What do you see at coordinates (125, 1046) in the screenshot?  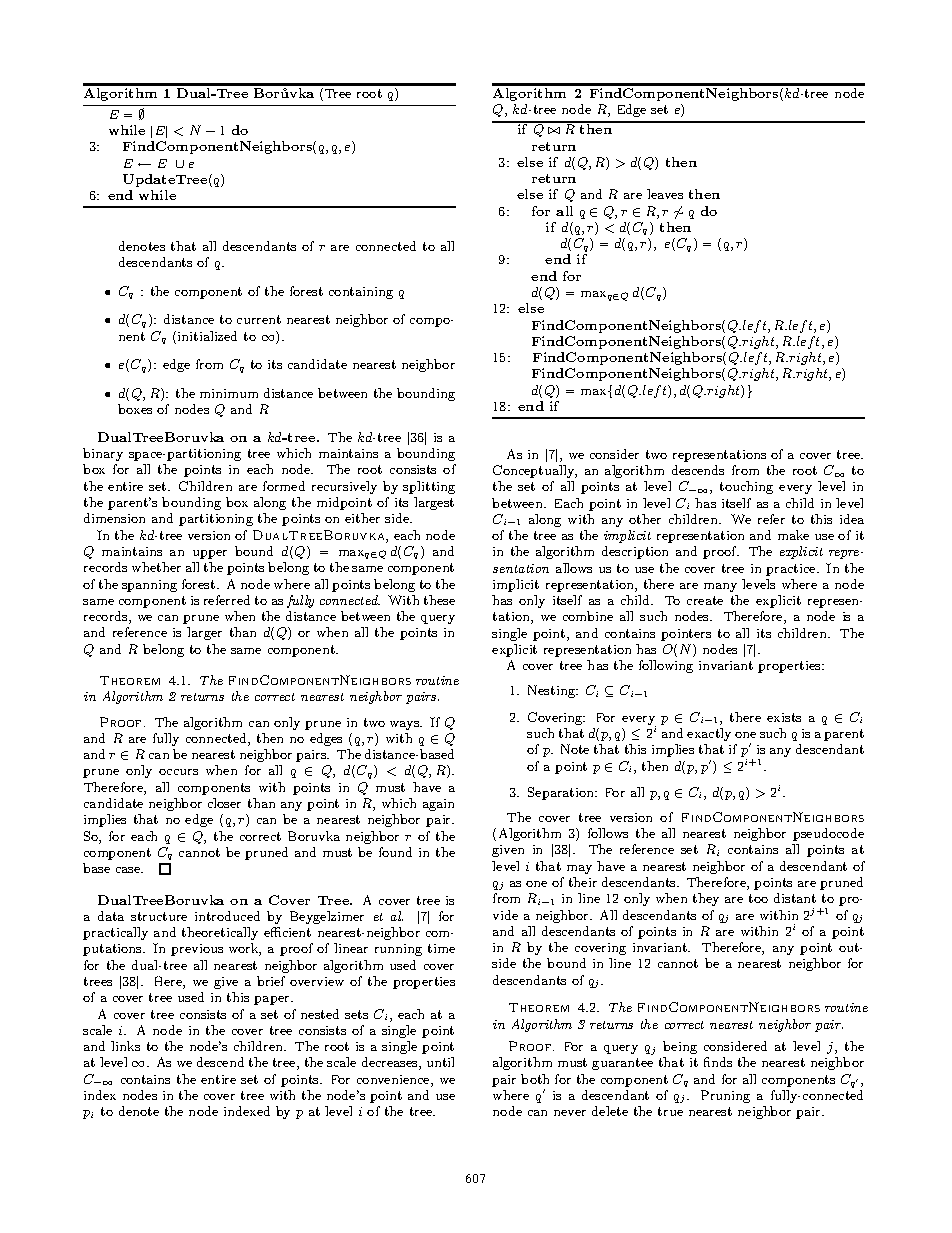 I see `links` at bounding box center [125, 1046].
